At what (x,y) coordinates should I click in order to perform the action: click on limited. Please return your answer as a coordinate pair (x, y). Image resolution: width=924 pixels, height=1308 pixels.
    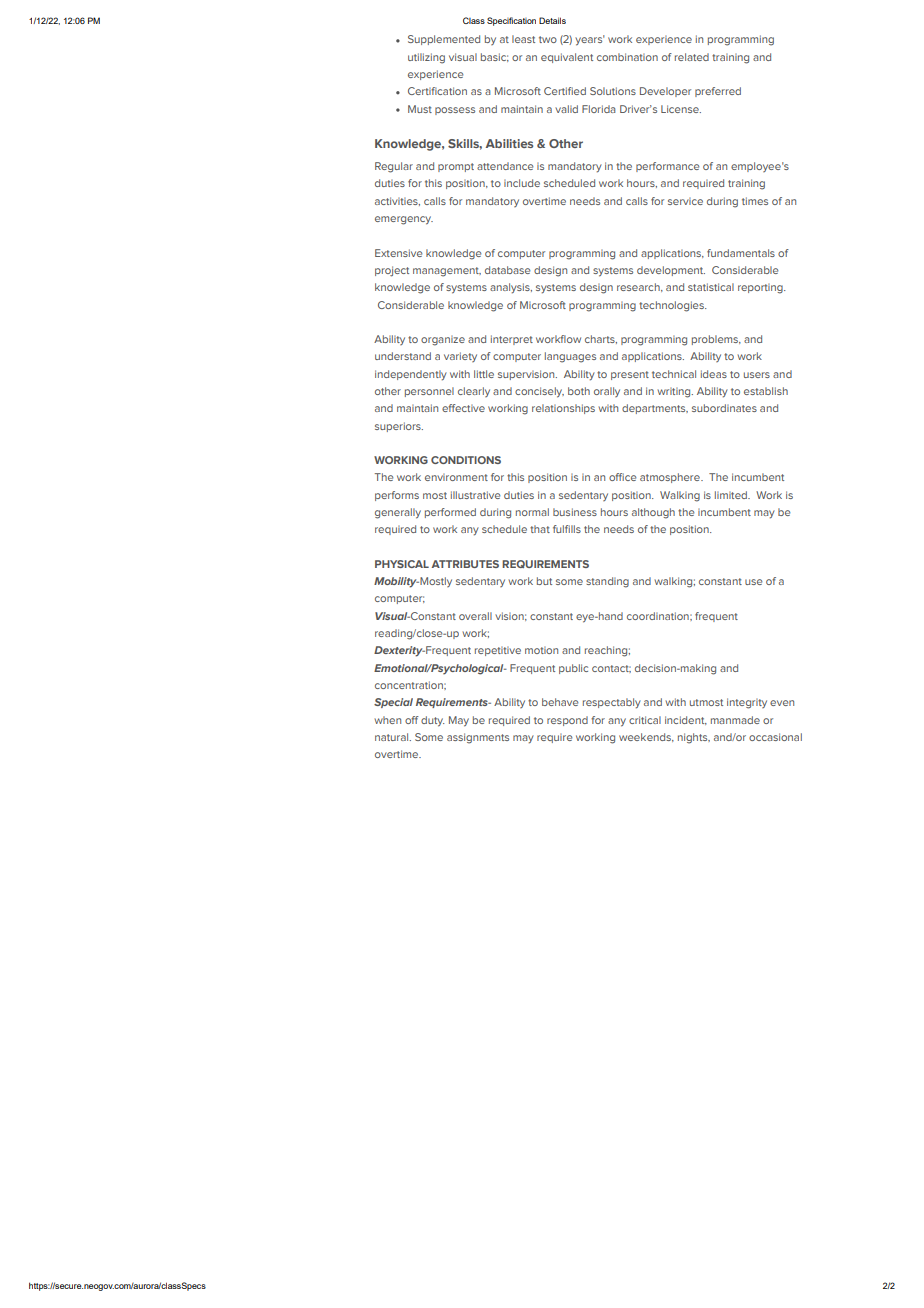
    Looking at the image, I should click on (732, 495).
